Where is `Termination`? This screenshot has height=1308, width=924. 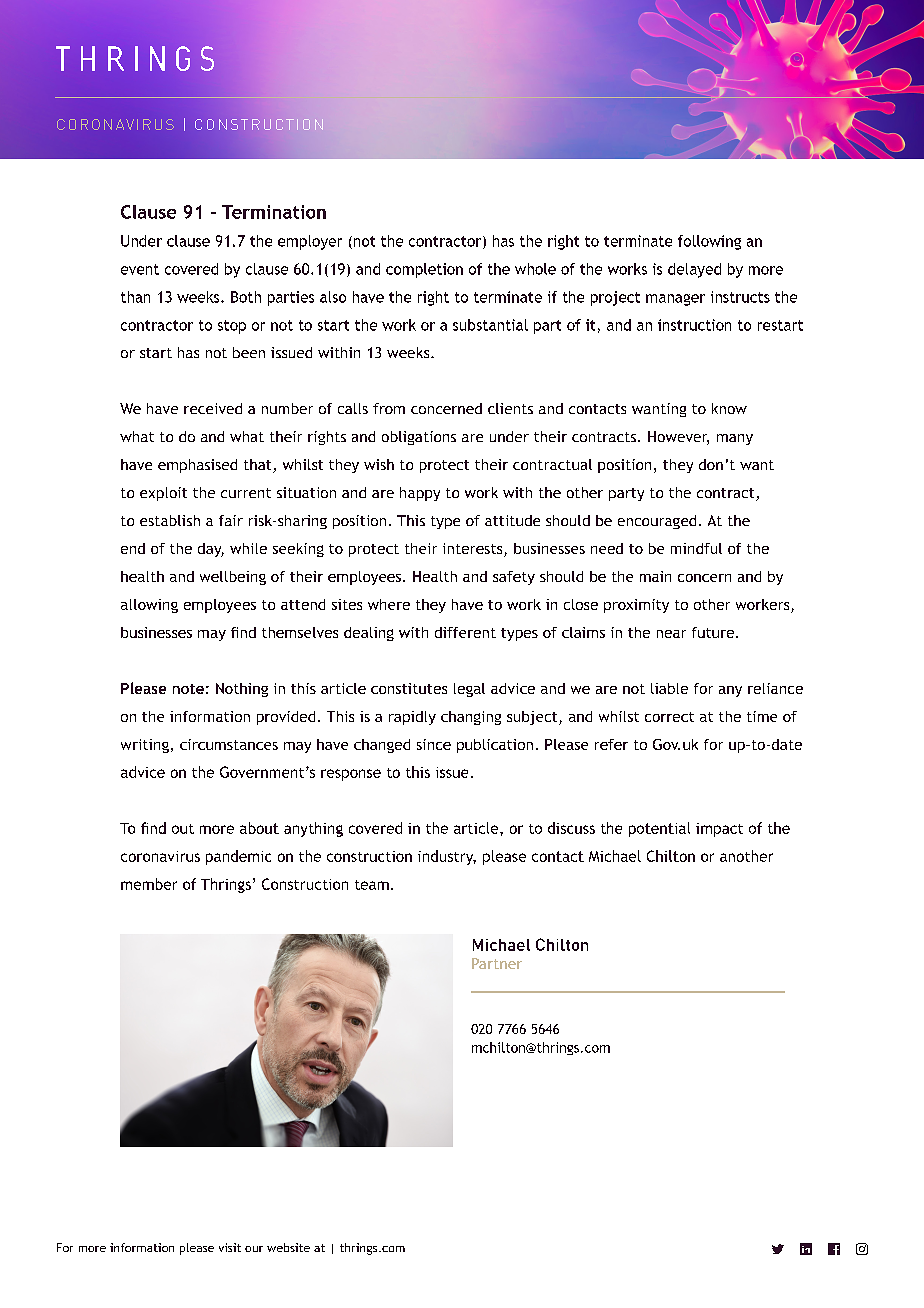
Termination is located at coordinates (274, 212).
